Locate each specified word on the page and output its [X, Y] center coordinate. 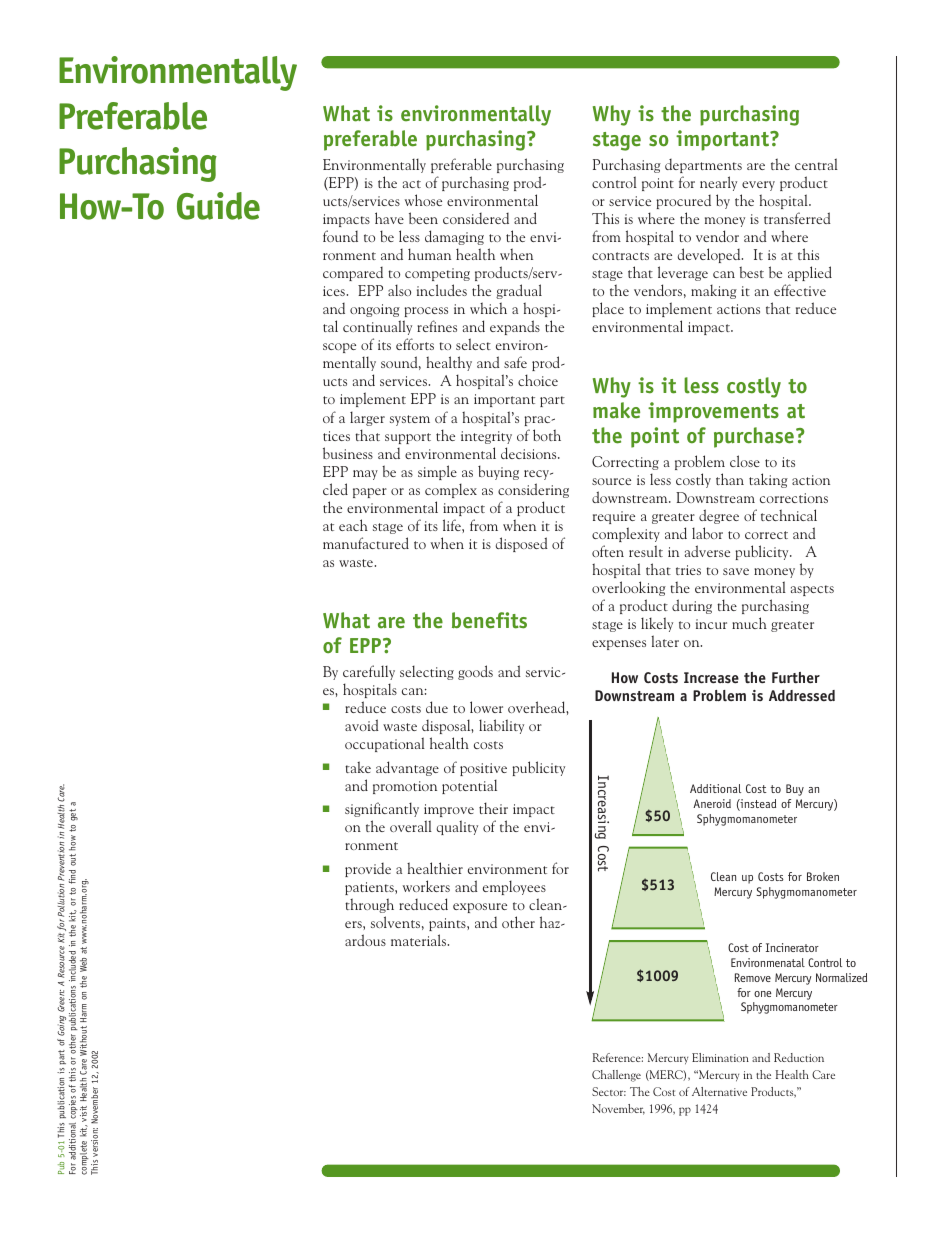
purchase [754, 437]
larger [367, 418]
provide [368, 870]
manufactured [366, 543]
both [547, 435]
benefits [489, 620]
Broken [823, 876]
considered [476, 218]
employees [514, 887]
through [369, 905]
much [749, 623]
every [758, 186]
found [340, 236]
